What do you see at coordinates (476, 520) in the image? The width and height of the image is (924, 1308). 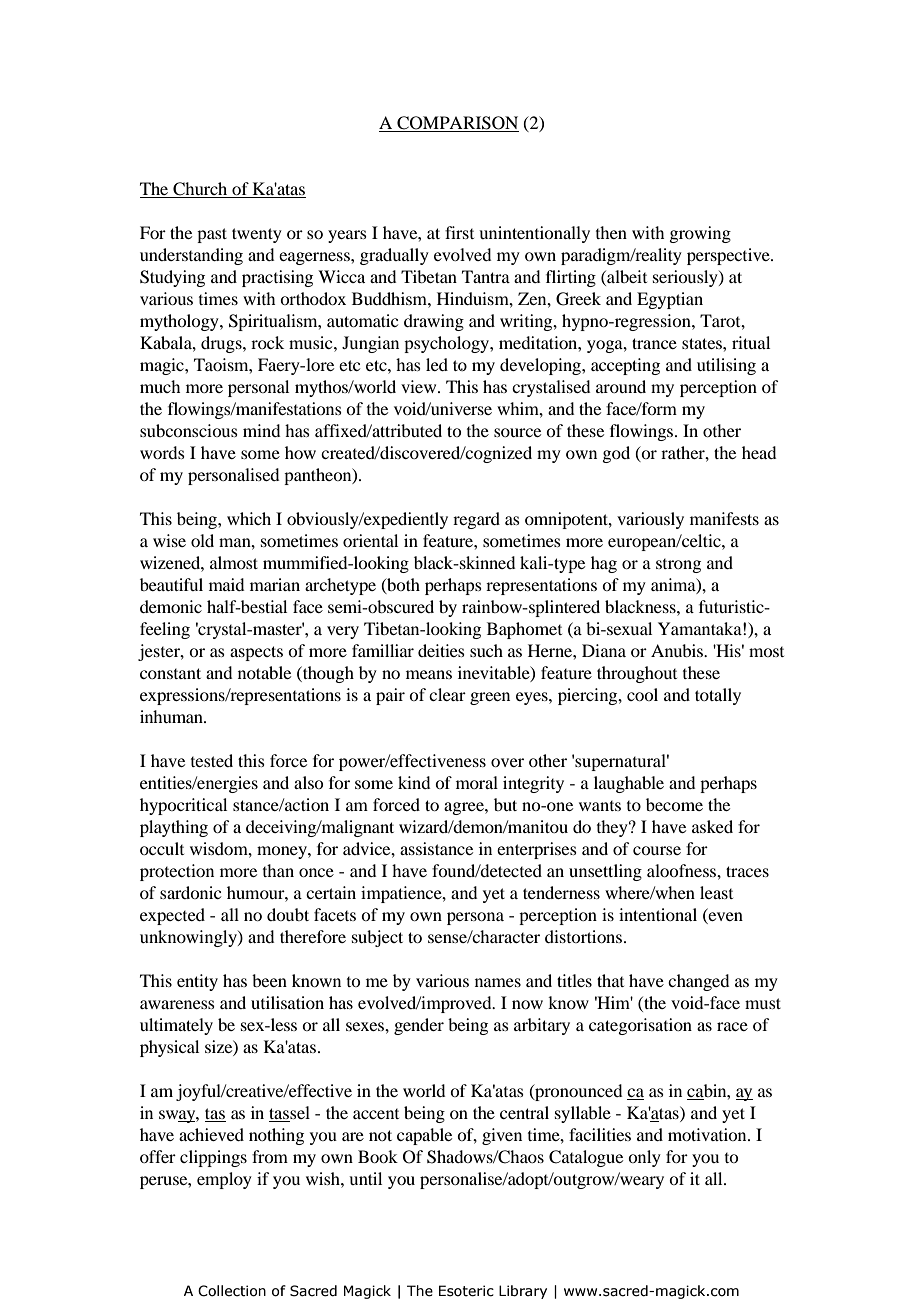 I see `regard` at bounding box center [476, 520].
